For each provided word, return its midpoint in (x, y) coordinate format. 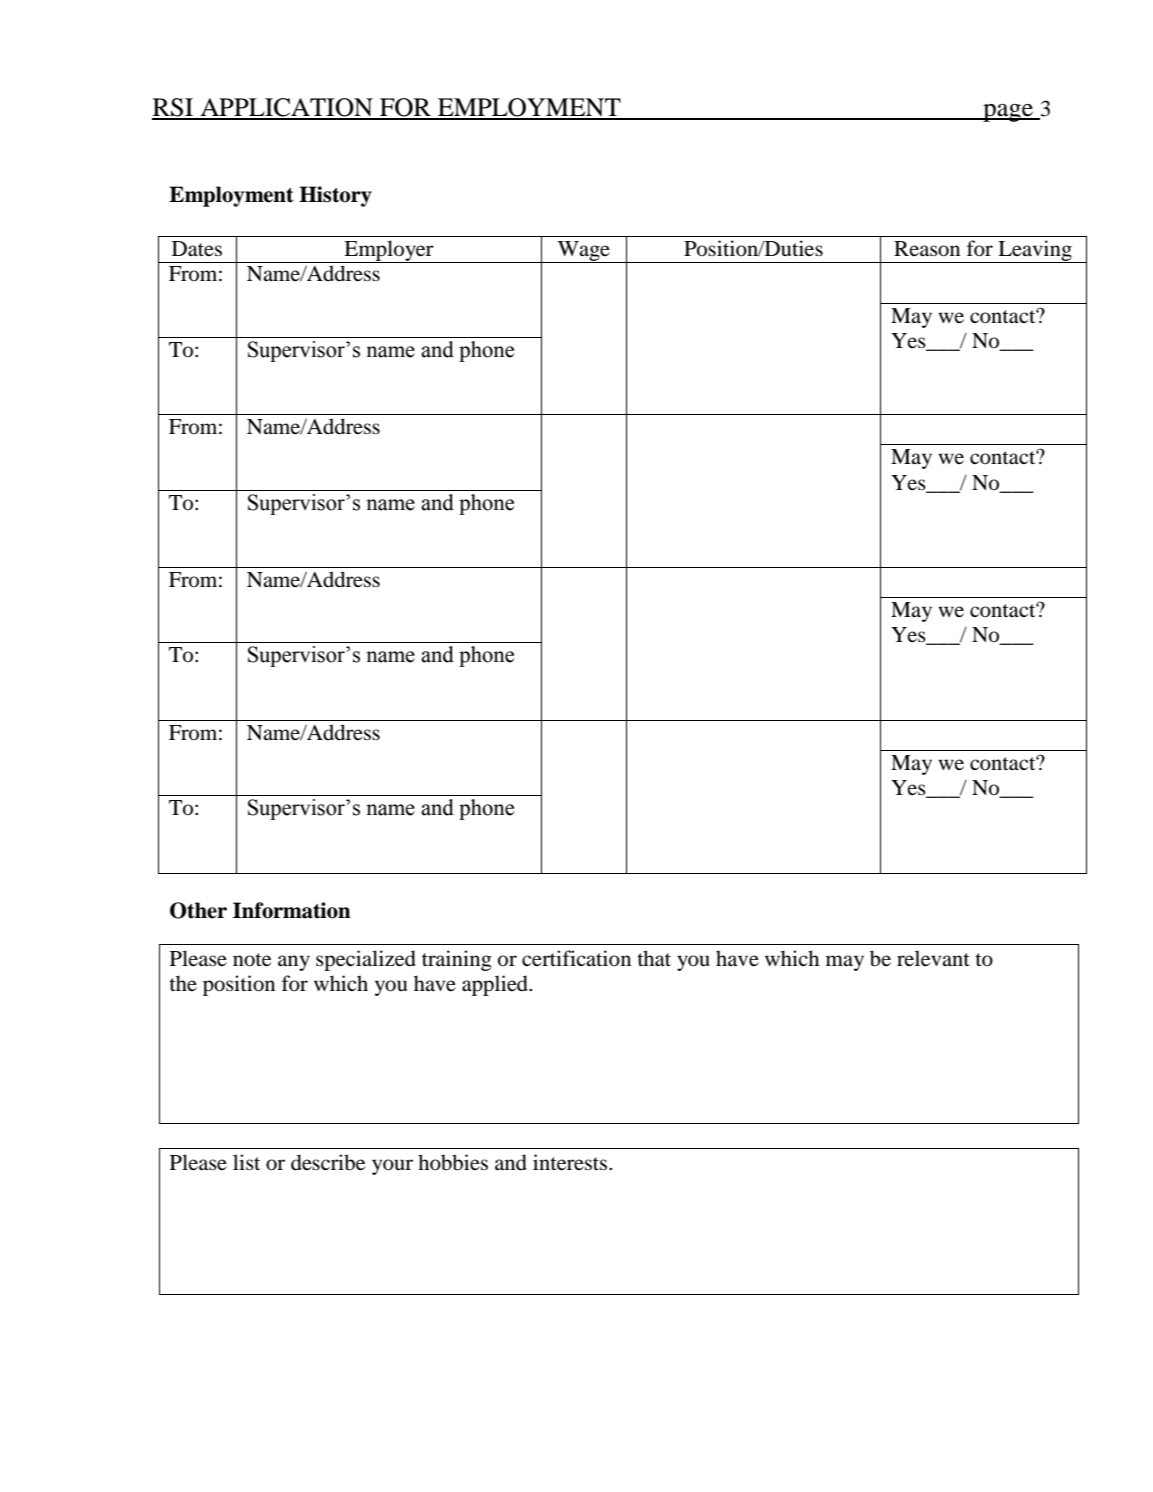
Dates (197, 249)
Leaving (1035, 251)
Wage (583, 252)
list (246, 1162)
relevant (933, 958)
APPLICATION (286, 108)
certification (576, 958)
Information (292, 910)
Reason (927, 249)
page (1008, 113)
